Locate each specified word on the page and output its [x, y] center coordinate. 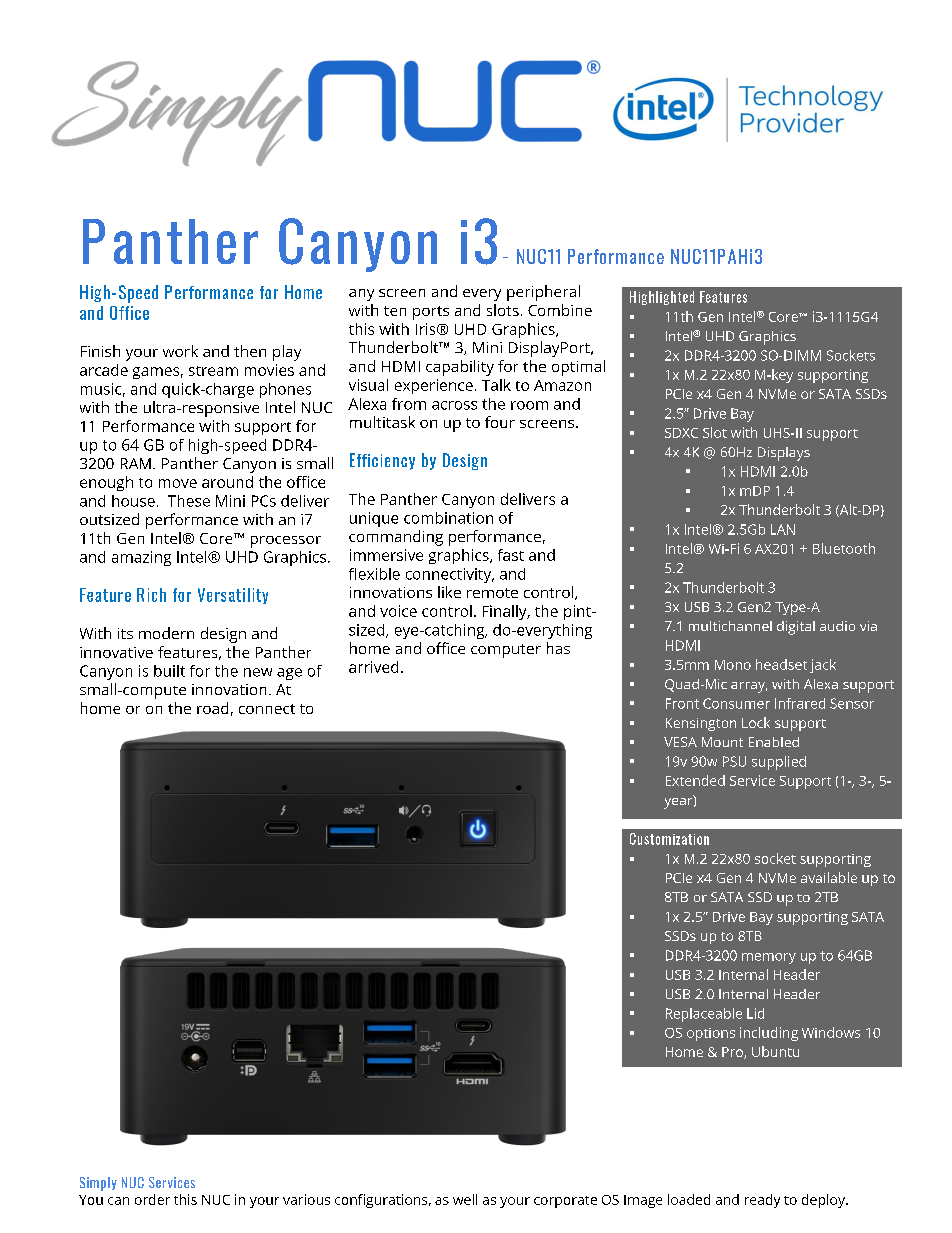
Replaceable [704, 1015]
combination [448, 518]
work [180, 351]
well [465, 1199]
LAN [783, 529]
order [152, 1199]
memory [769, 958]
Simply [98, 1184]
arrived [373, 667]
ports [431, 313]
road [212, 708]
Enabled [774, 742]
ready [762, 1201]
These [189, 501]
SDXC [681, 433]
